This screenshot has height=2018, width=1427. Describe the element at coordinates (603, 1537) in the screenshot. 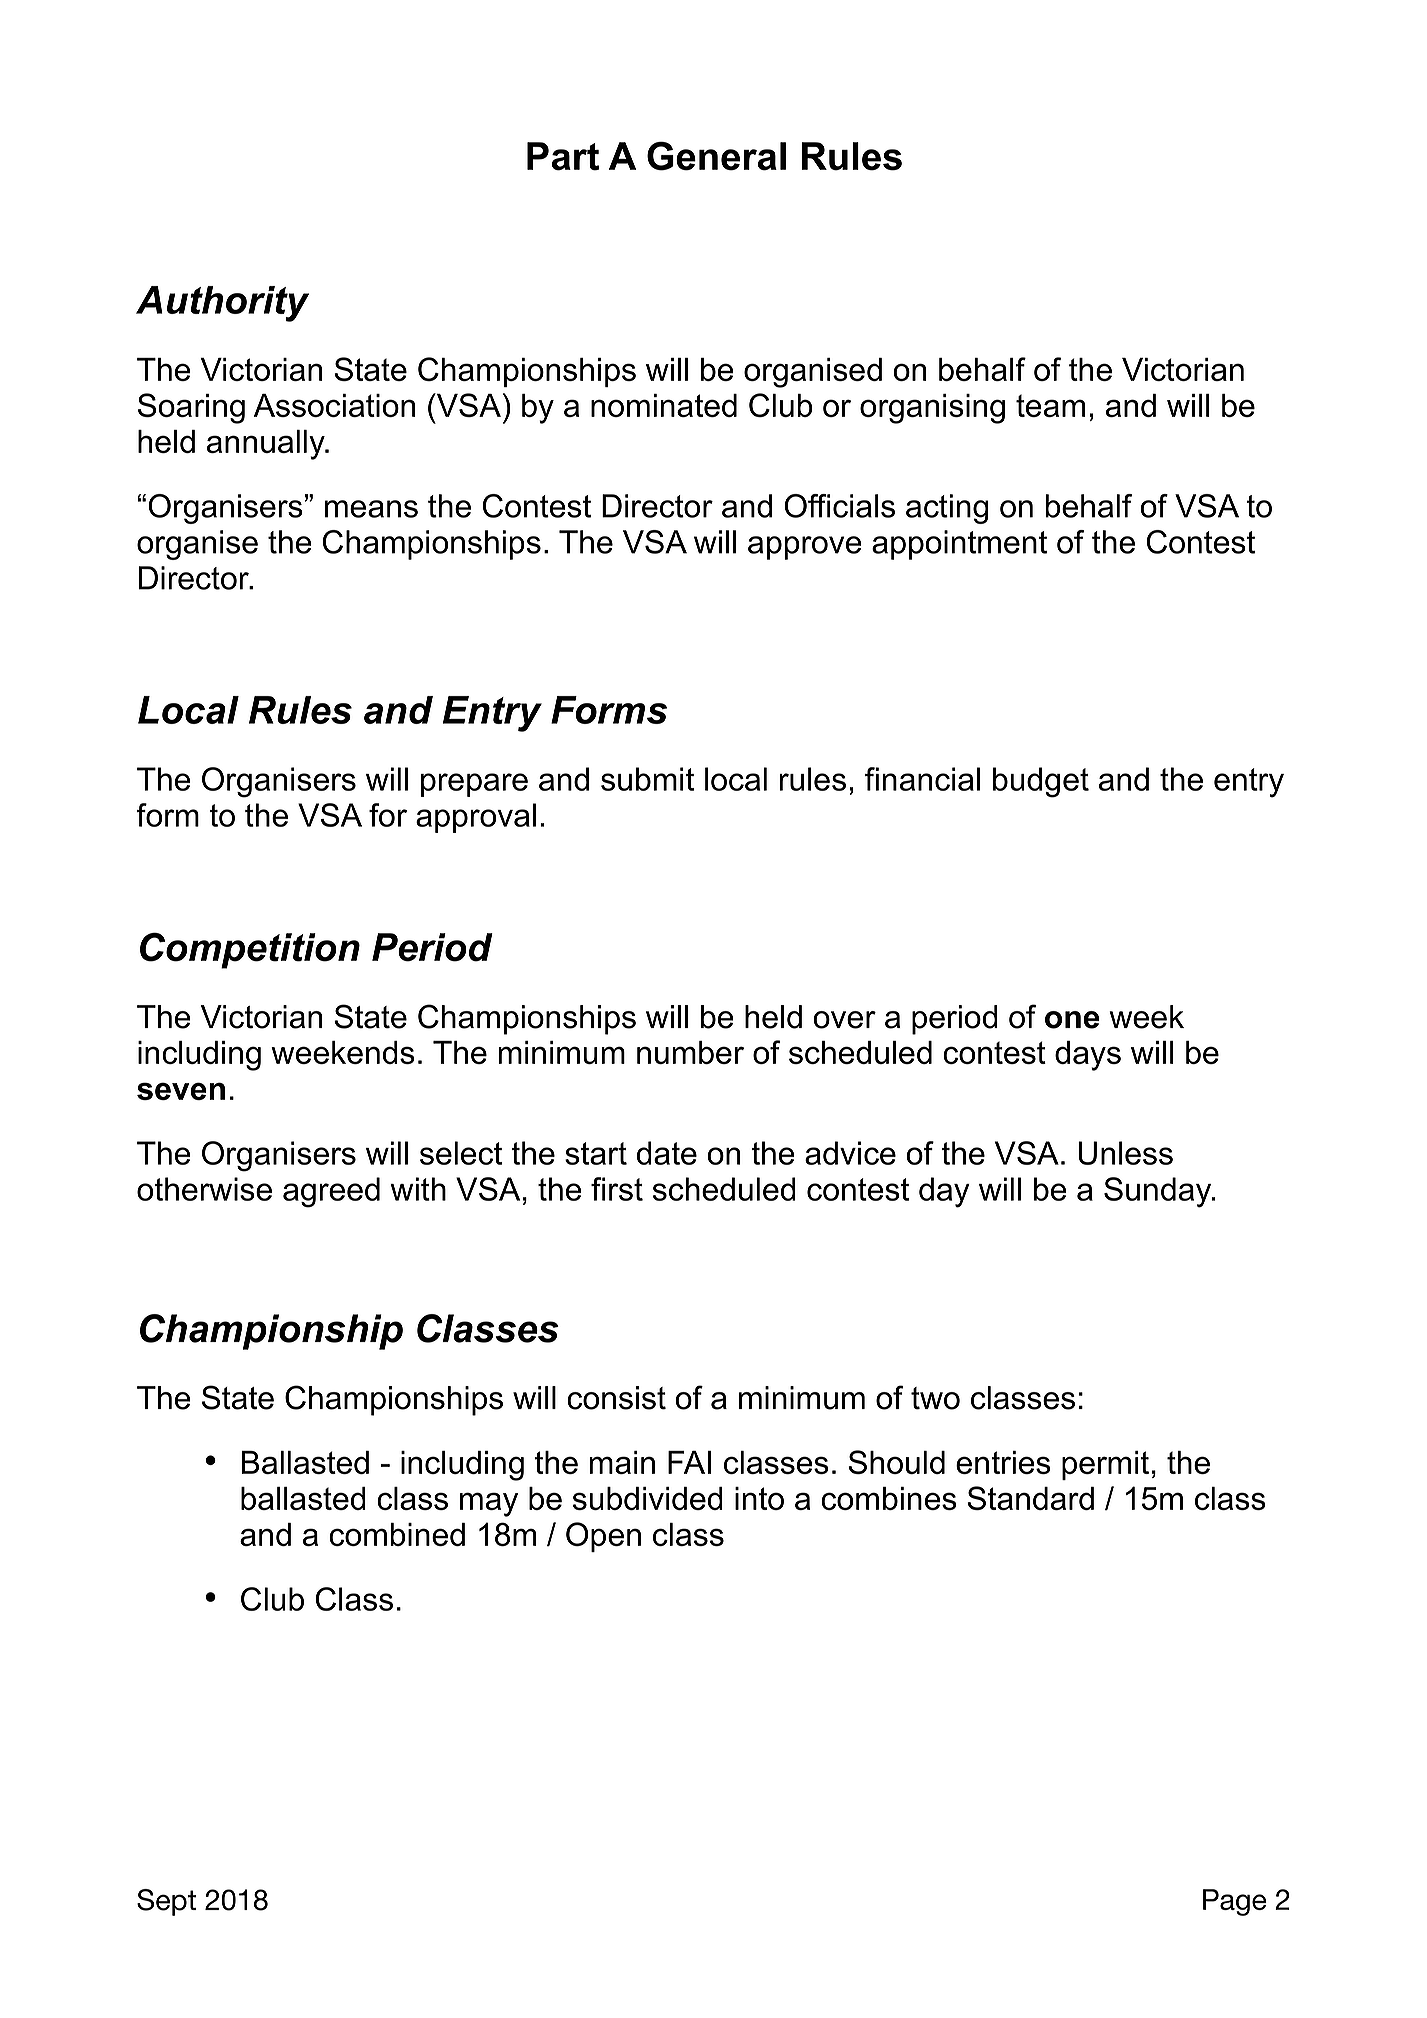

I see `Open` at that location.
